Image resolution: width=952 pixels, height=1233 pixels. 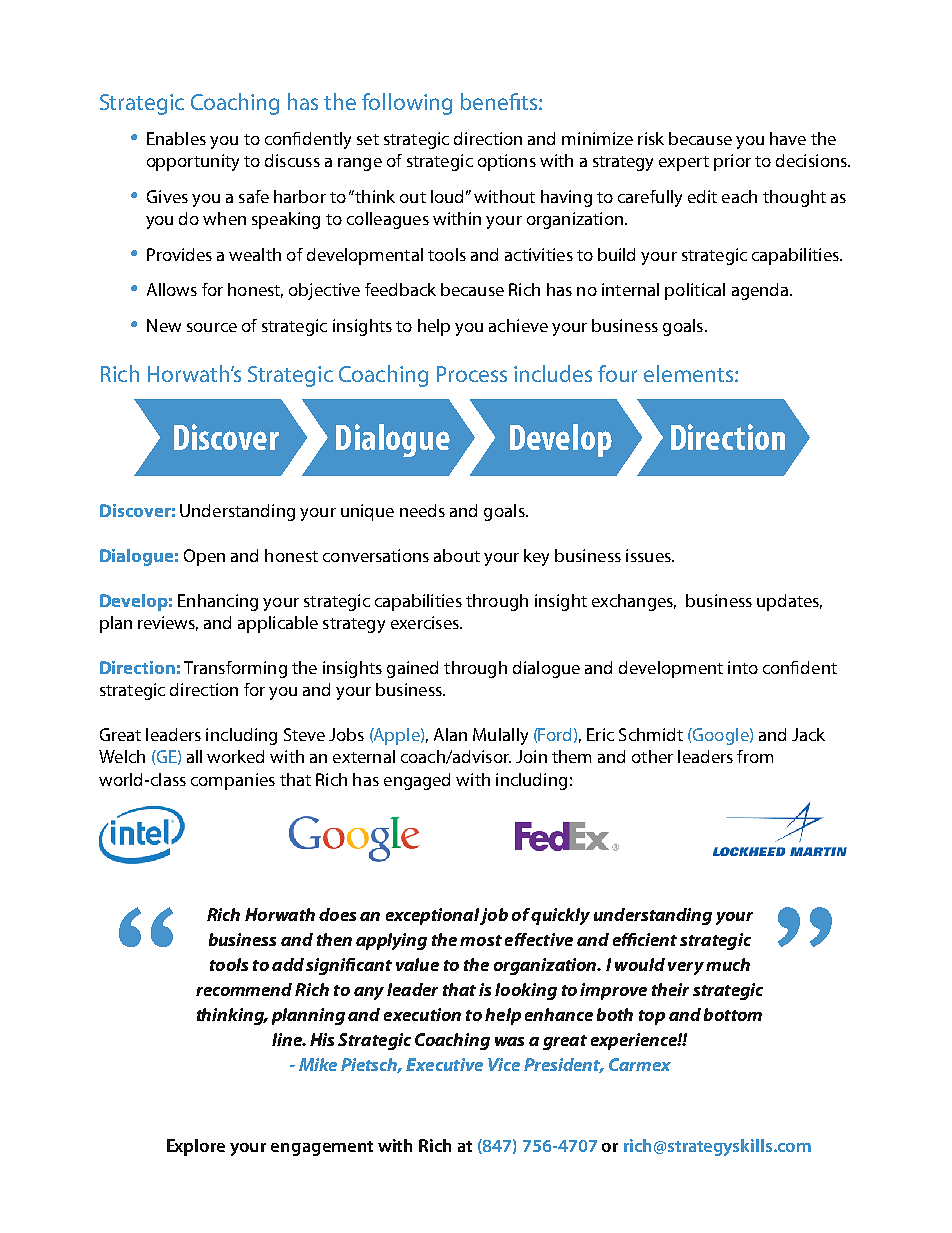 What do you see at coordinates (218, 602) in the page?
I see `Enhancing` at bounding box center [218, 602].
